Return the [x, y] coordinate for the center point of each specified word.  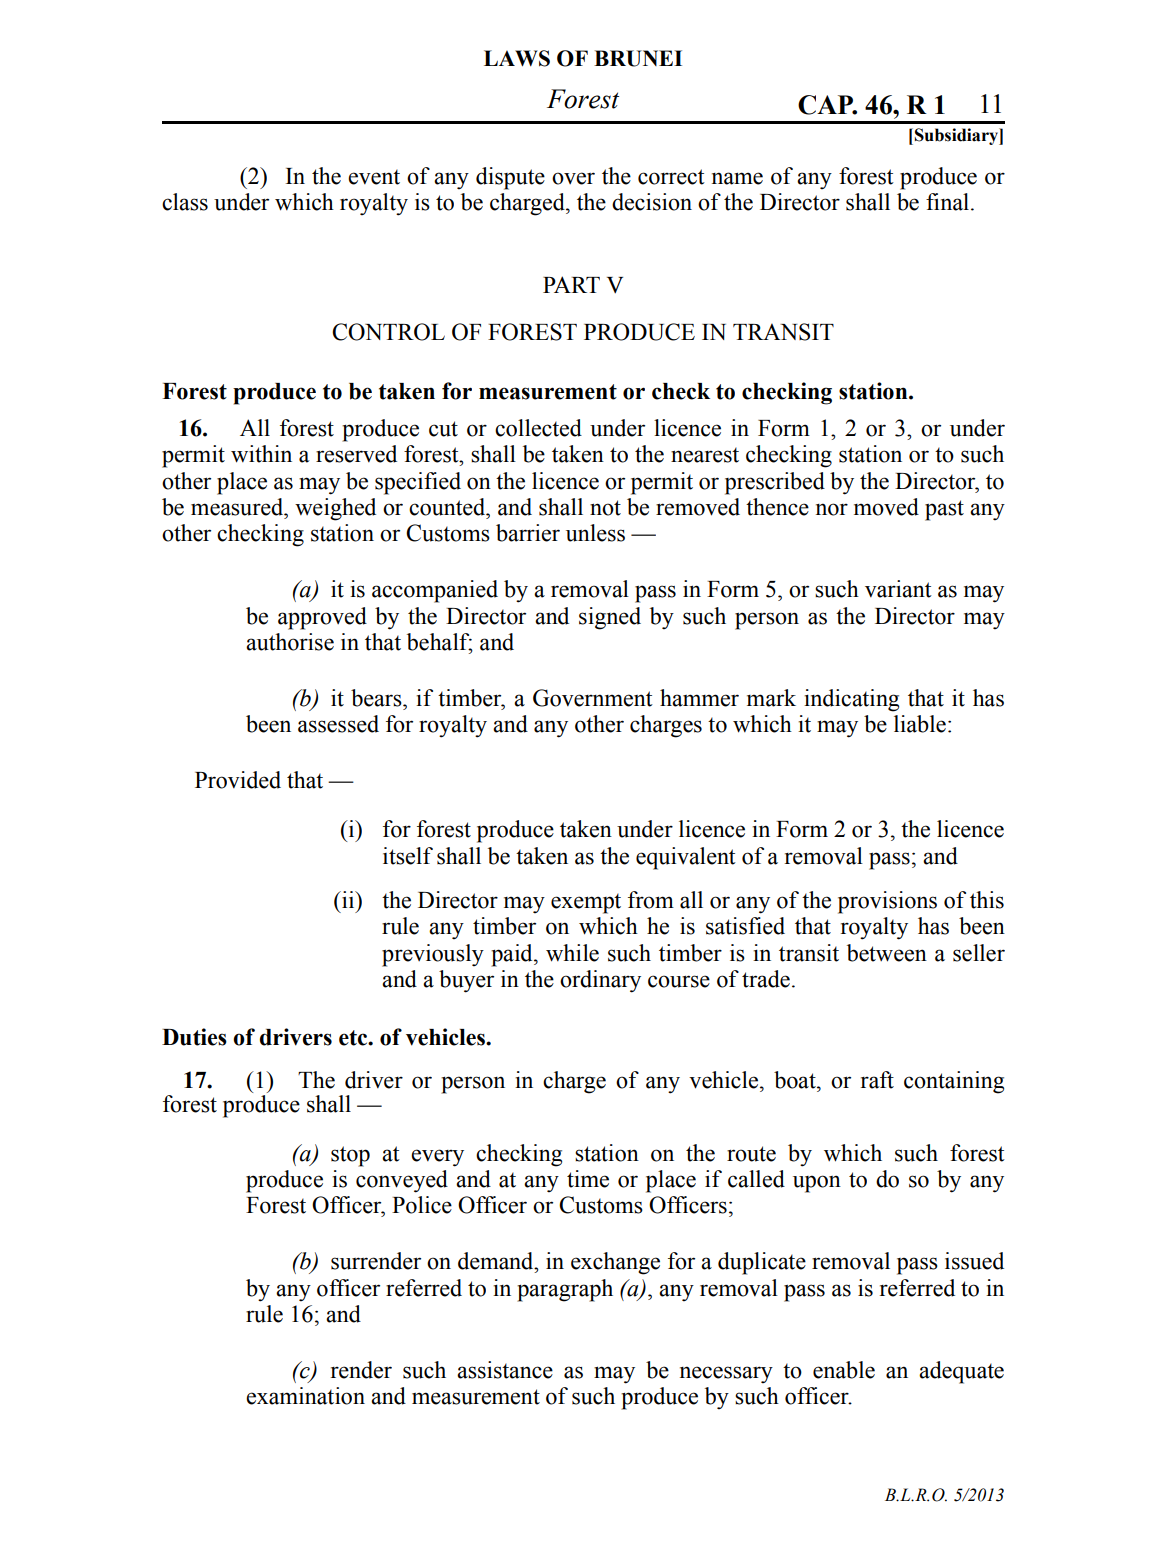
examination [305, 1396]
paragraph [565, 1290]
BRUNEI [638, 58]
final [949, 202]
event [374, 177]
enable [844, 1370]
